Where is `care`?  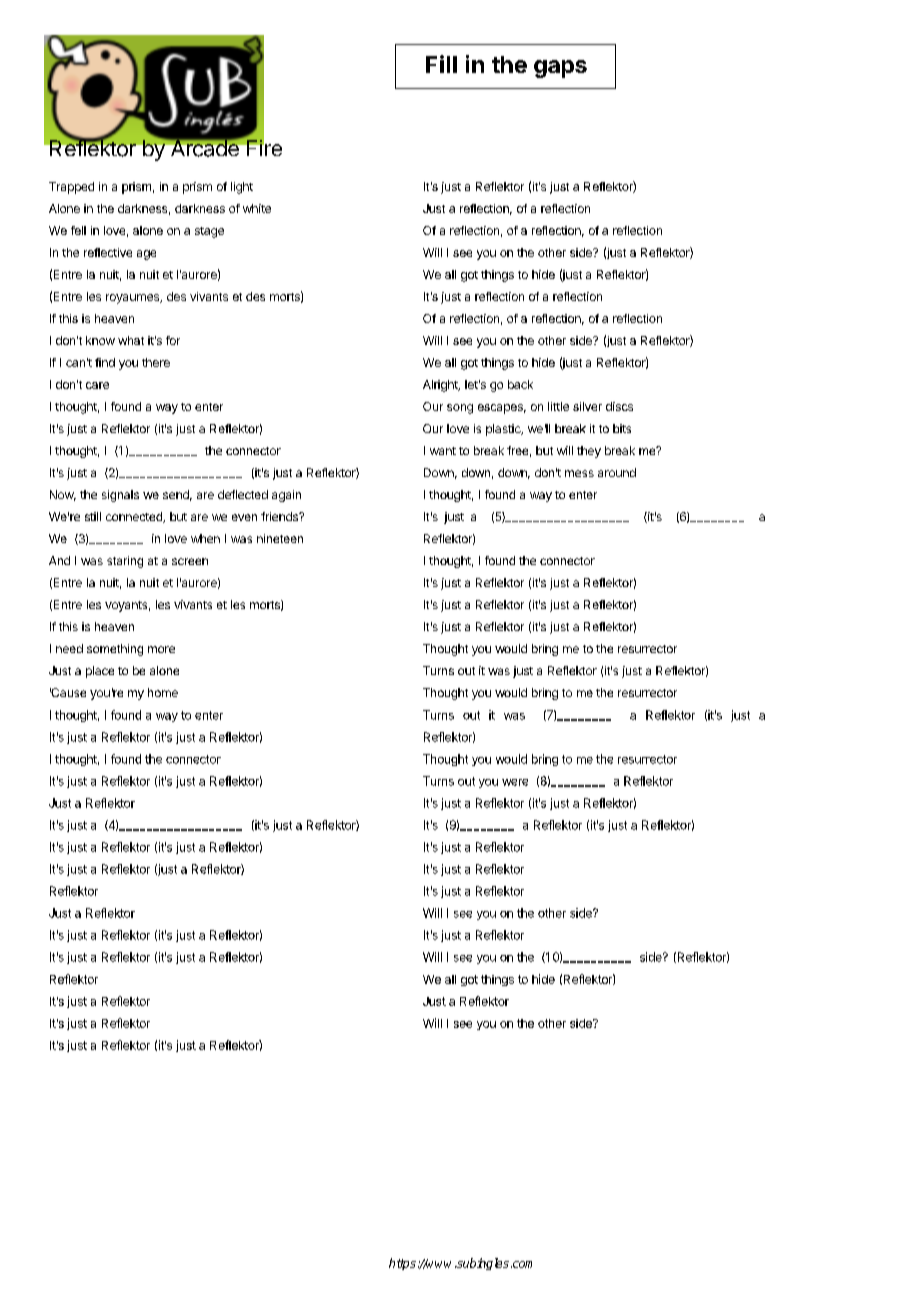 care is located at coordinates (97, 385).
